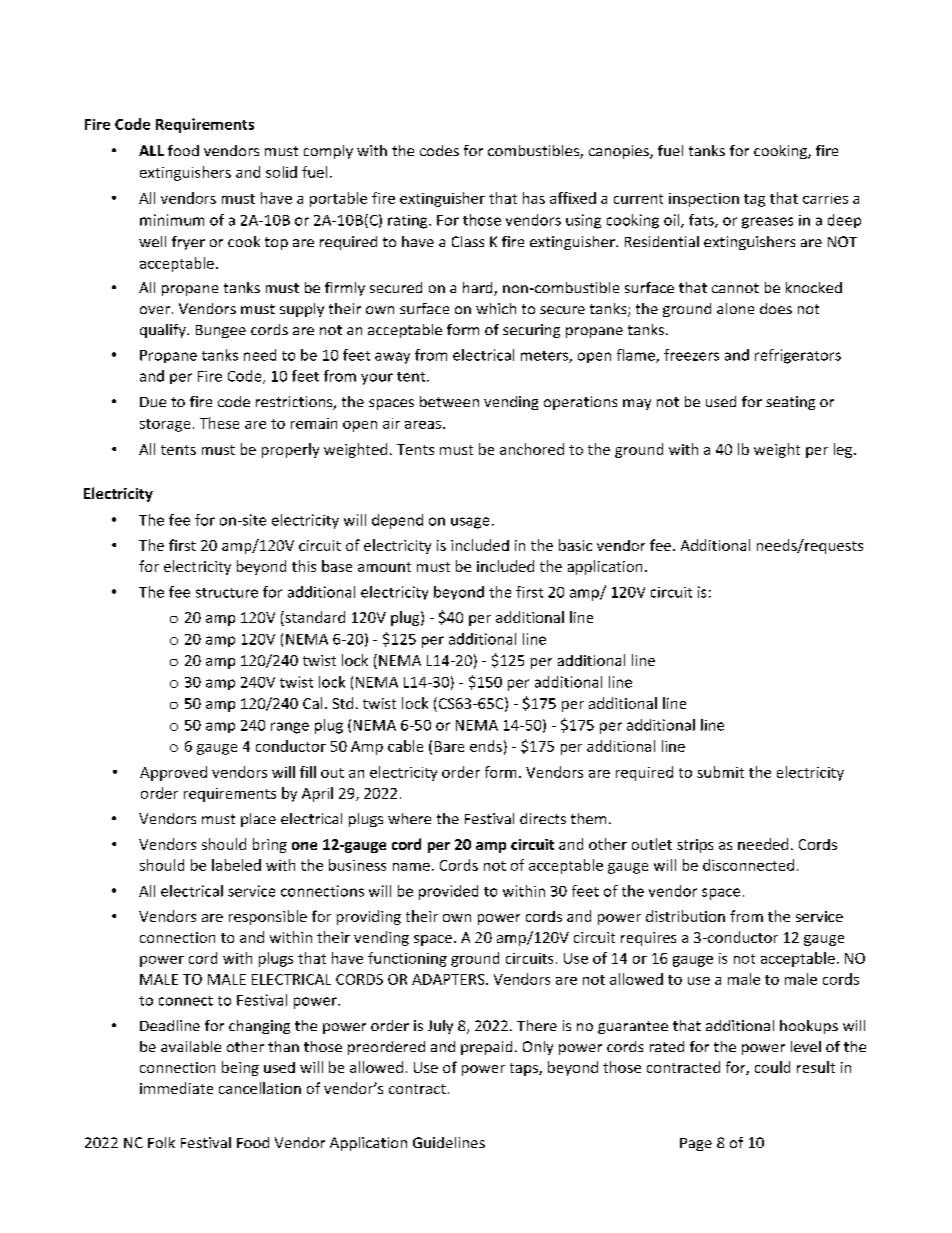 This screenshot has width=952, height=1233. What do you see at coordinates (754, 200) in the screenshot?
I see `tag` at bounding box center [754, 200].
